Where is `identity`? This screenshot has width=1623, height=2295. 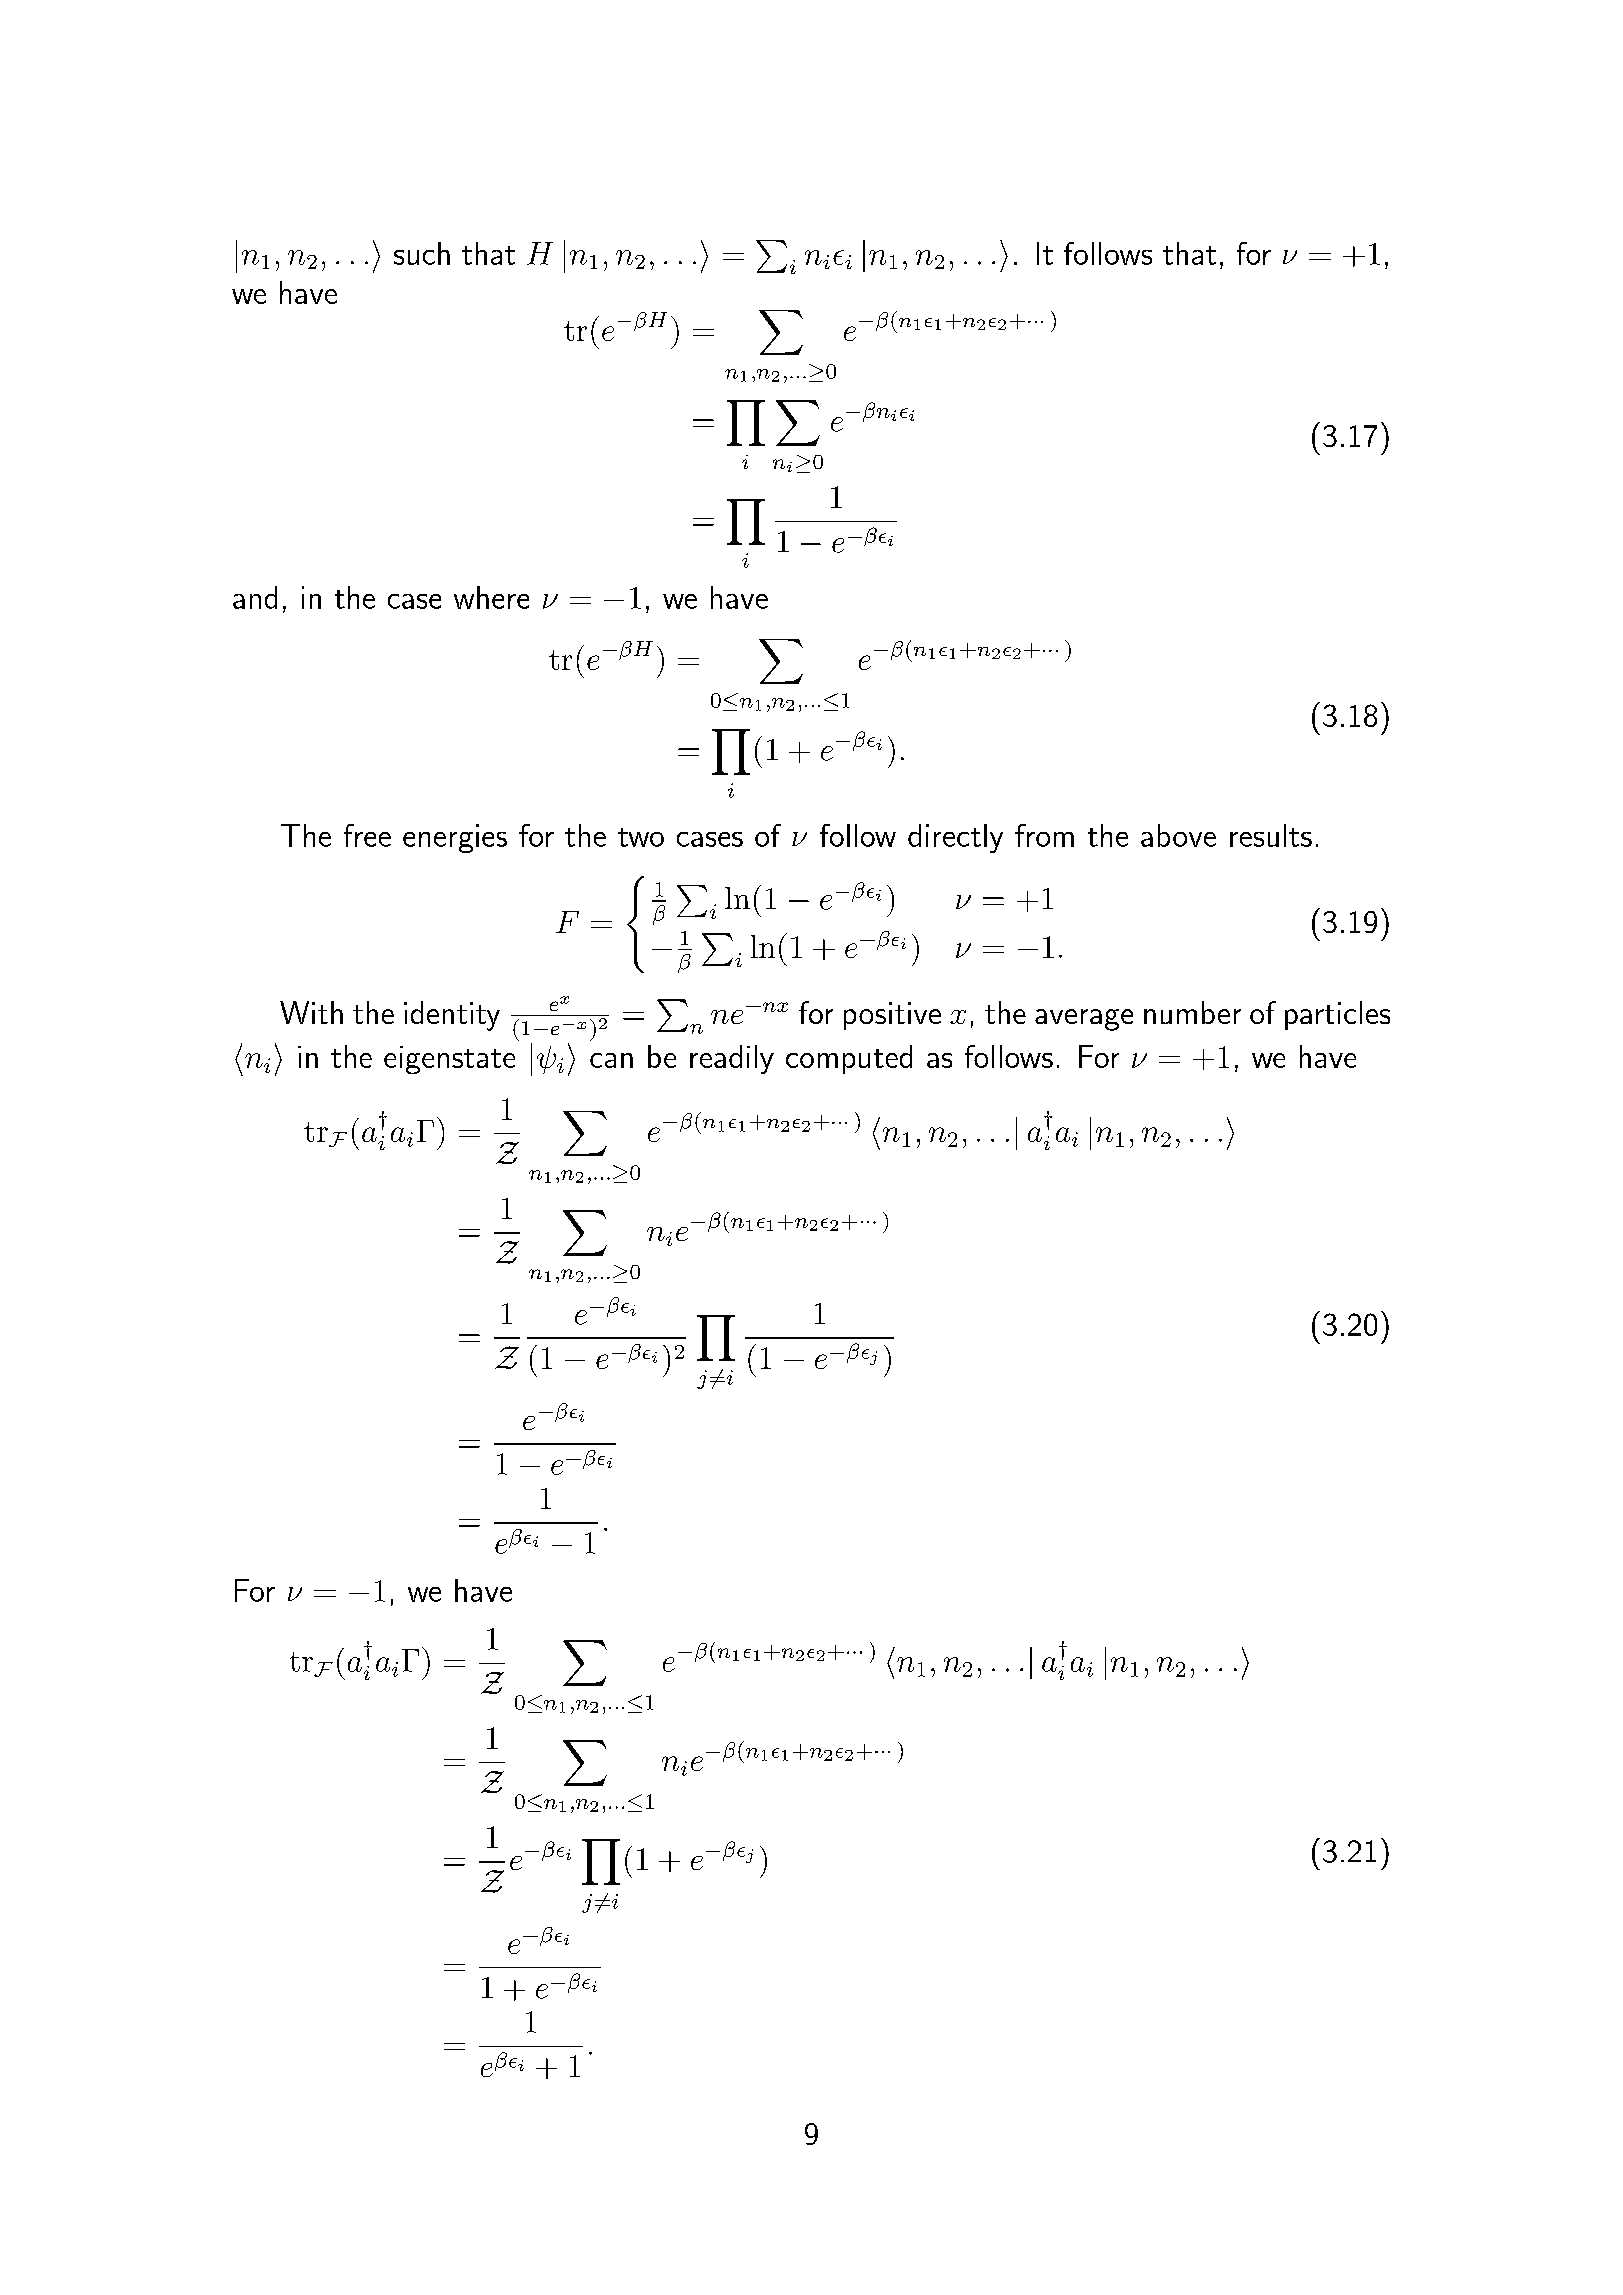 identity is located at coordinates (452, 1016).
